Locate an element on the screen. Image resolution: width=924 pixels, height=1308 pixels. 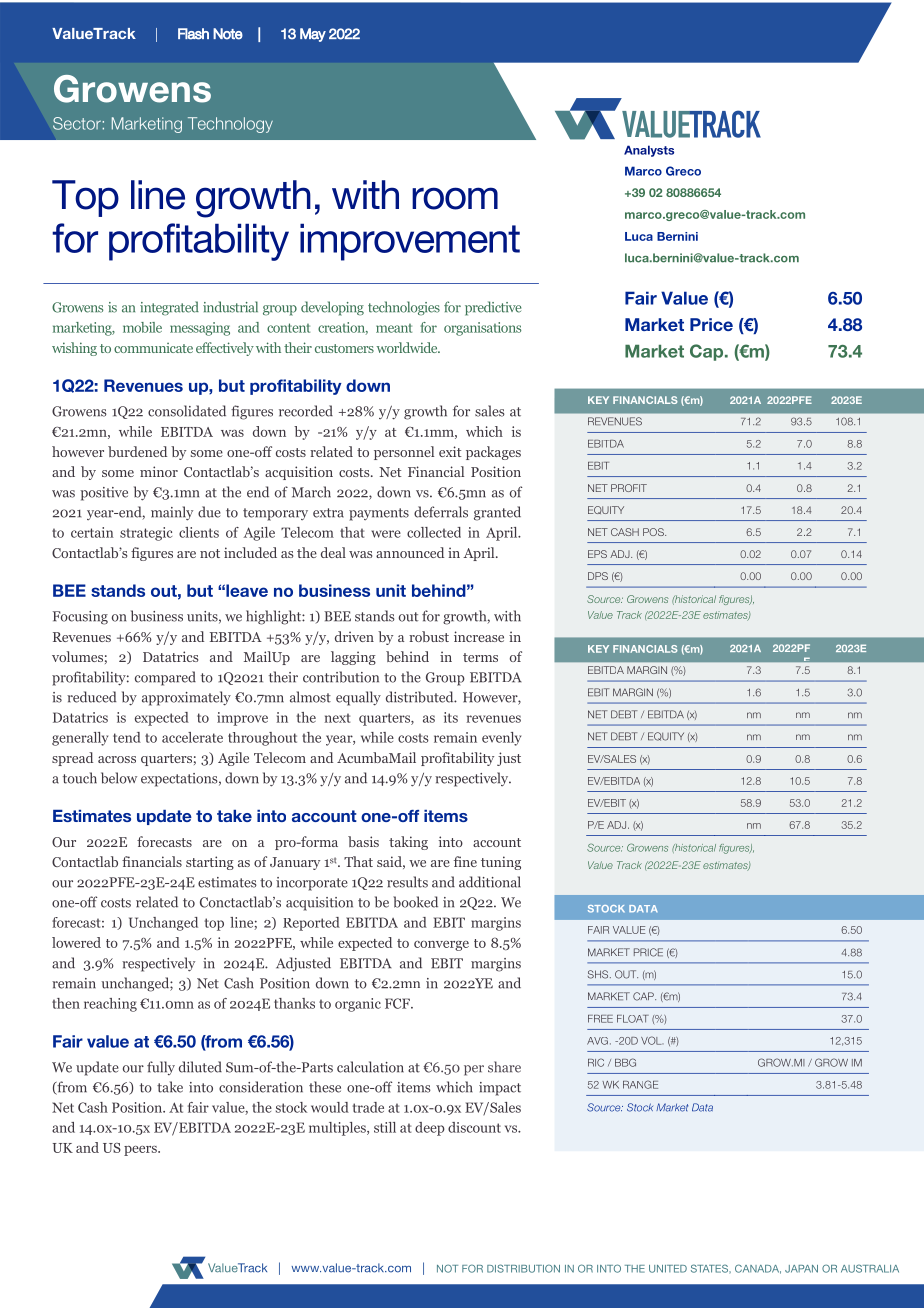
CANADA is located at coordinates (758, 1269).
